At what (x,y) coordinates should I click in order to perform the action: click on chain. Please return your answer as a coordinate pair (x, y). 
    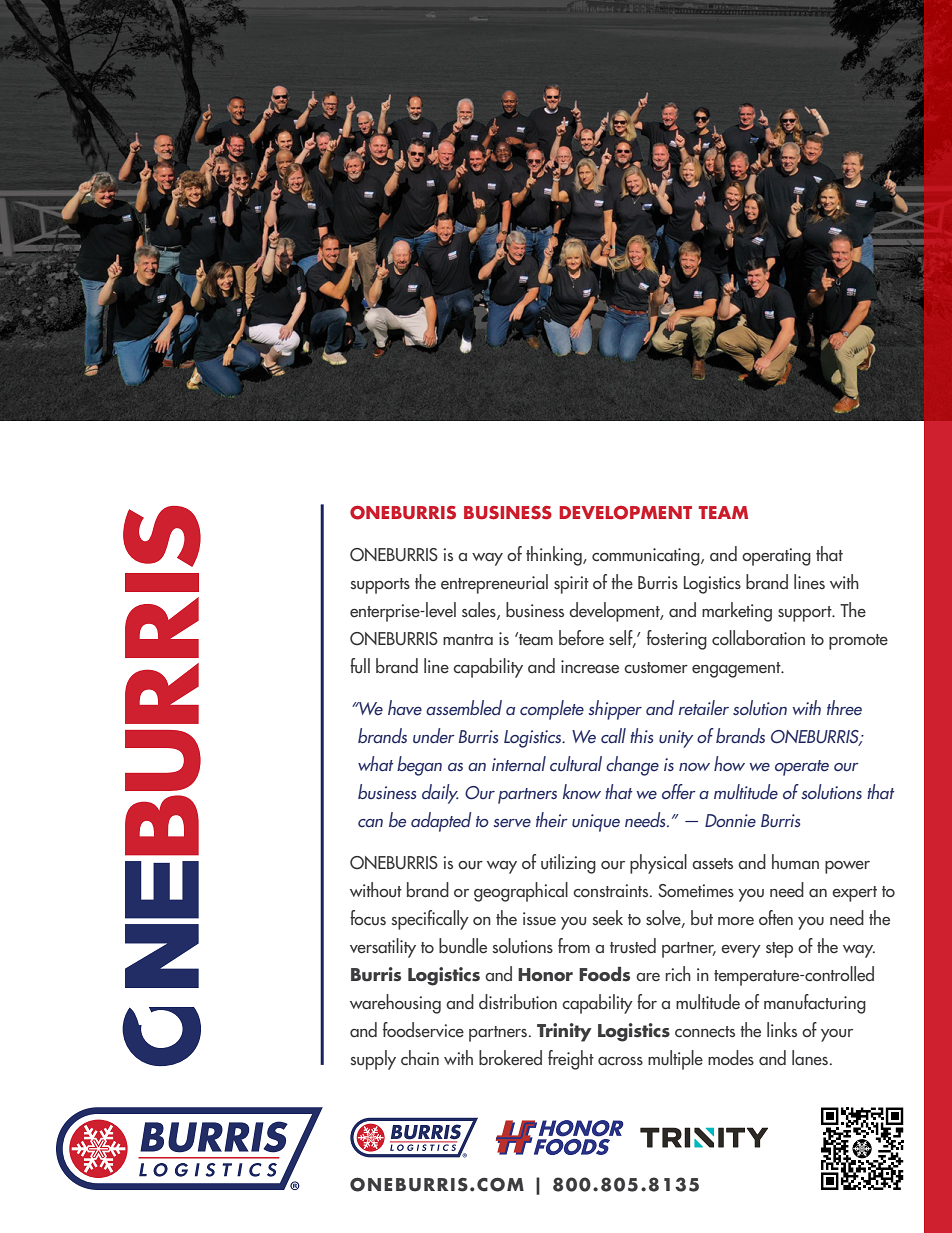
    Looking at the image, I should click on (420, 1058).
